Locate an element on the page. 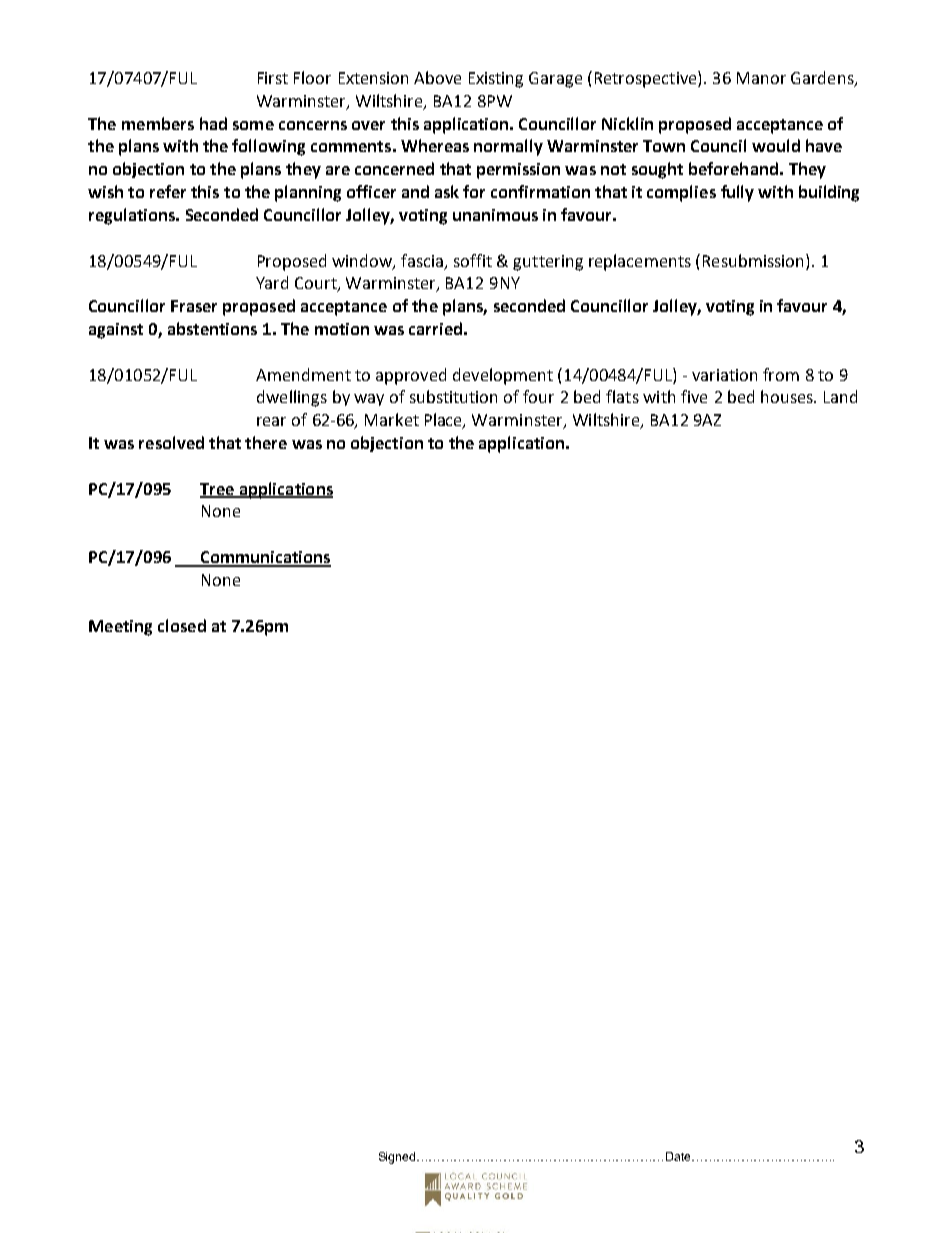 This document has width=952, height=1233. from is located at coordinates (781, 374).
